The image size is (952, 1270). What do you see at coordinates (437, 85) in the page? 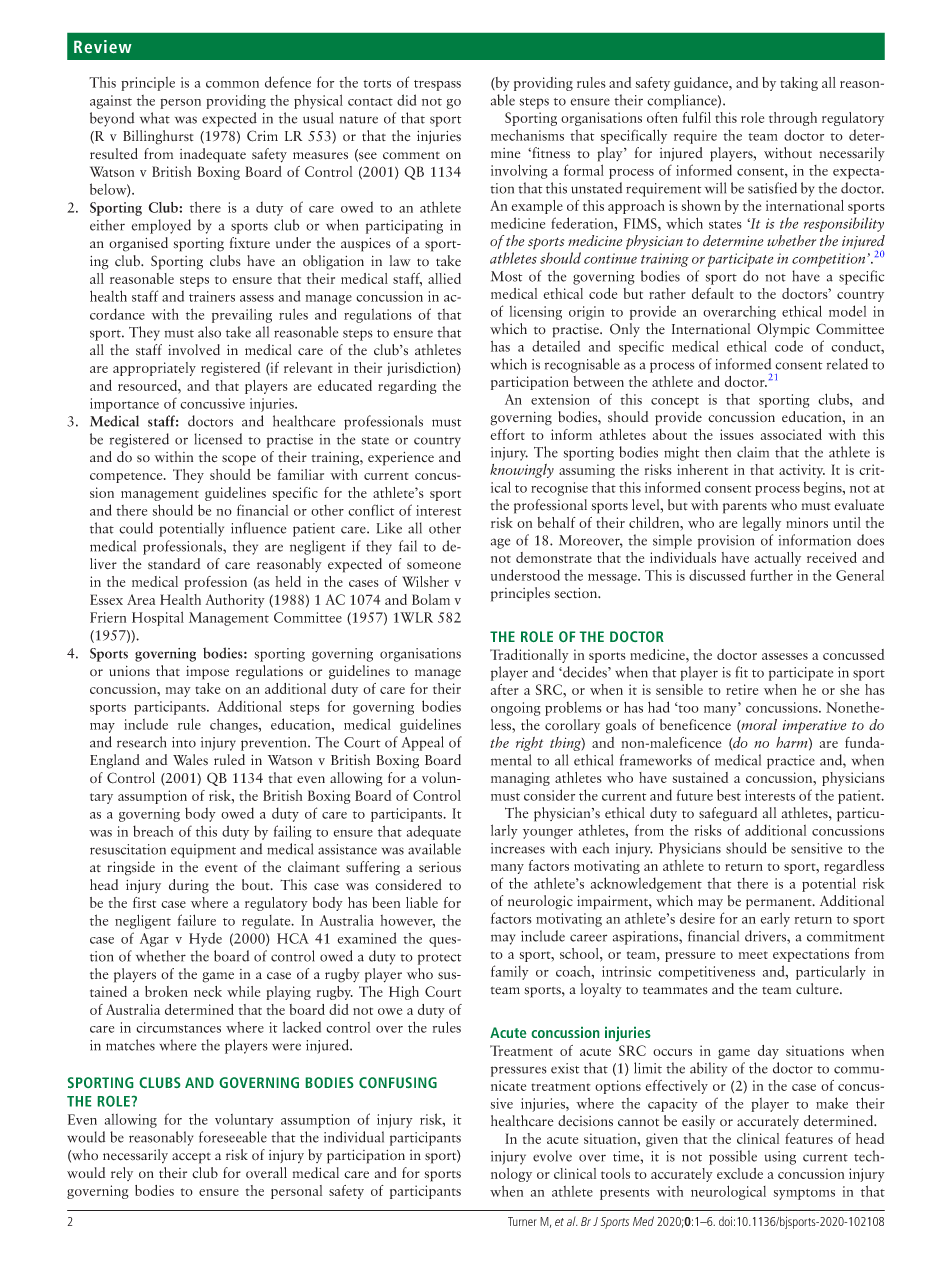
I see `trespass` at bounding box center [437, 85].
